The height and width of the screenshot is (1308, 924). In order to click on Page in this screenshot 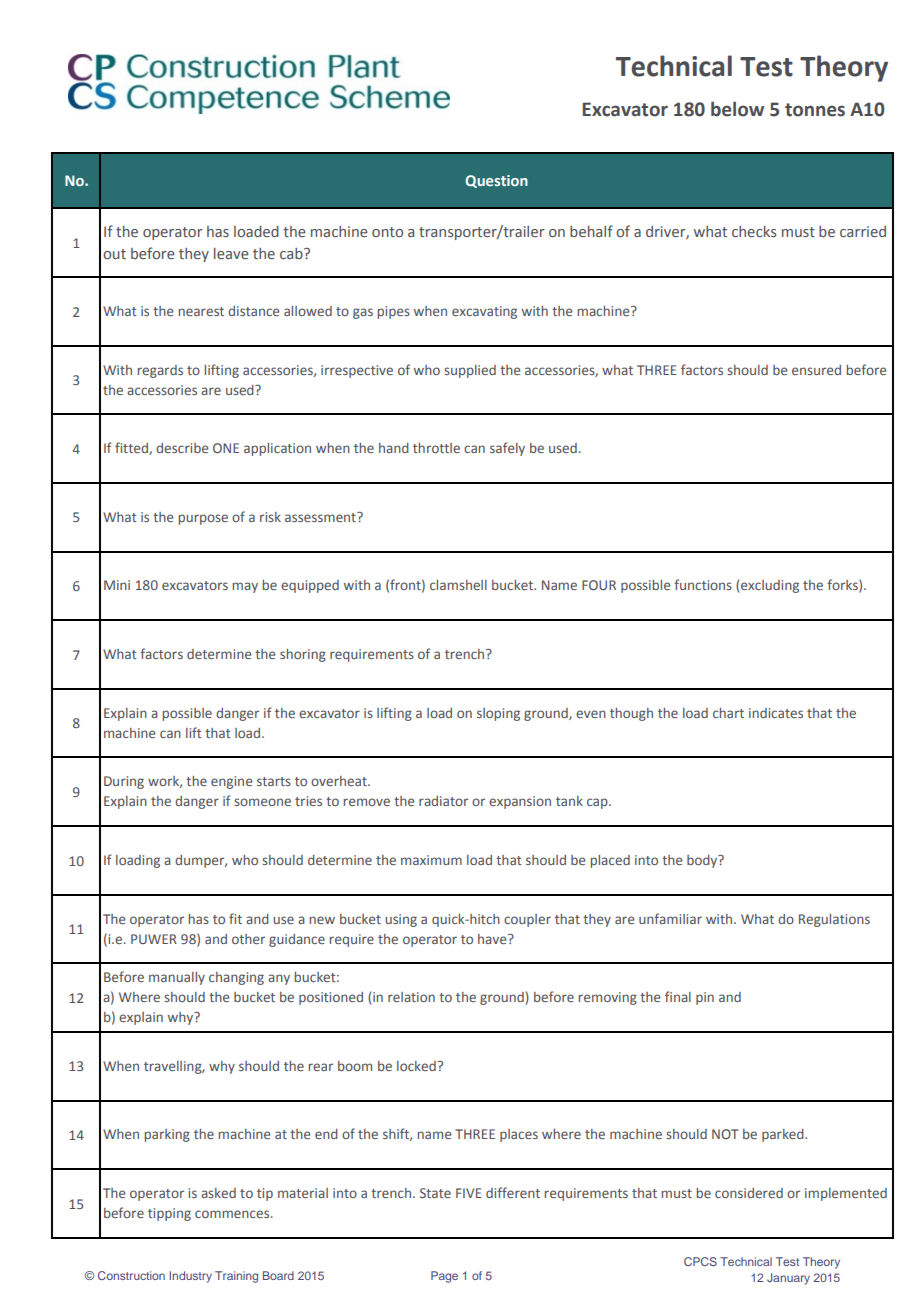, I will do `click(444, 1277)`.
